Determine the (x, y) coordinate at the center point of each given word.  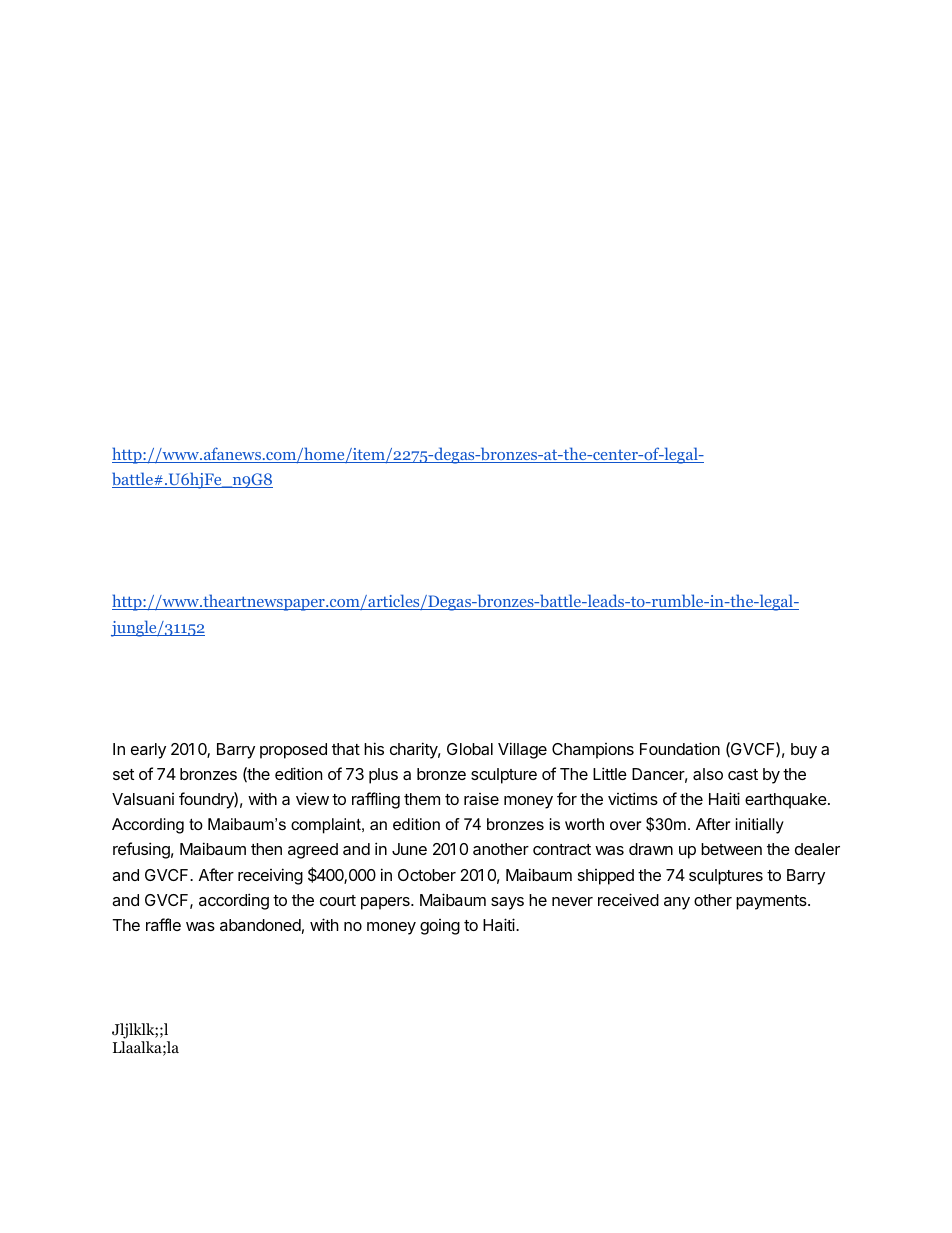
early (148, 751)
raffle (163, 924)
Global (470, 749)
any (677, 903)
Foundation (680, 748)
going (440, 927)
